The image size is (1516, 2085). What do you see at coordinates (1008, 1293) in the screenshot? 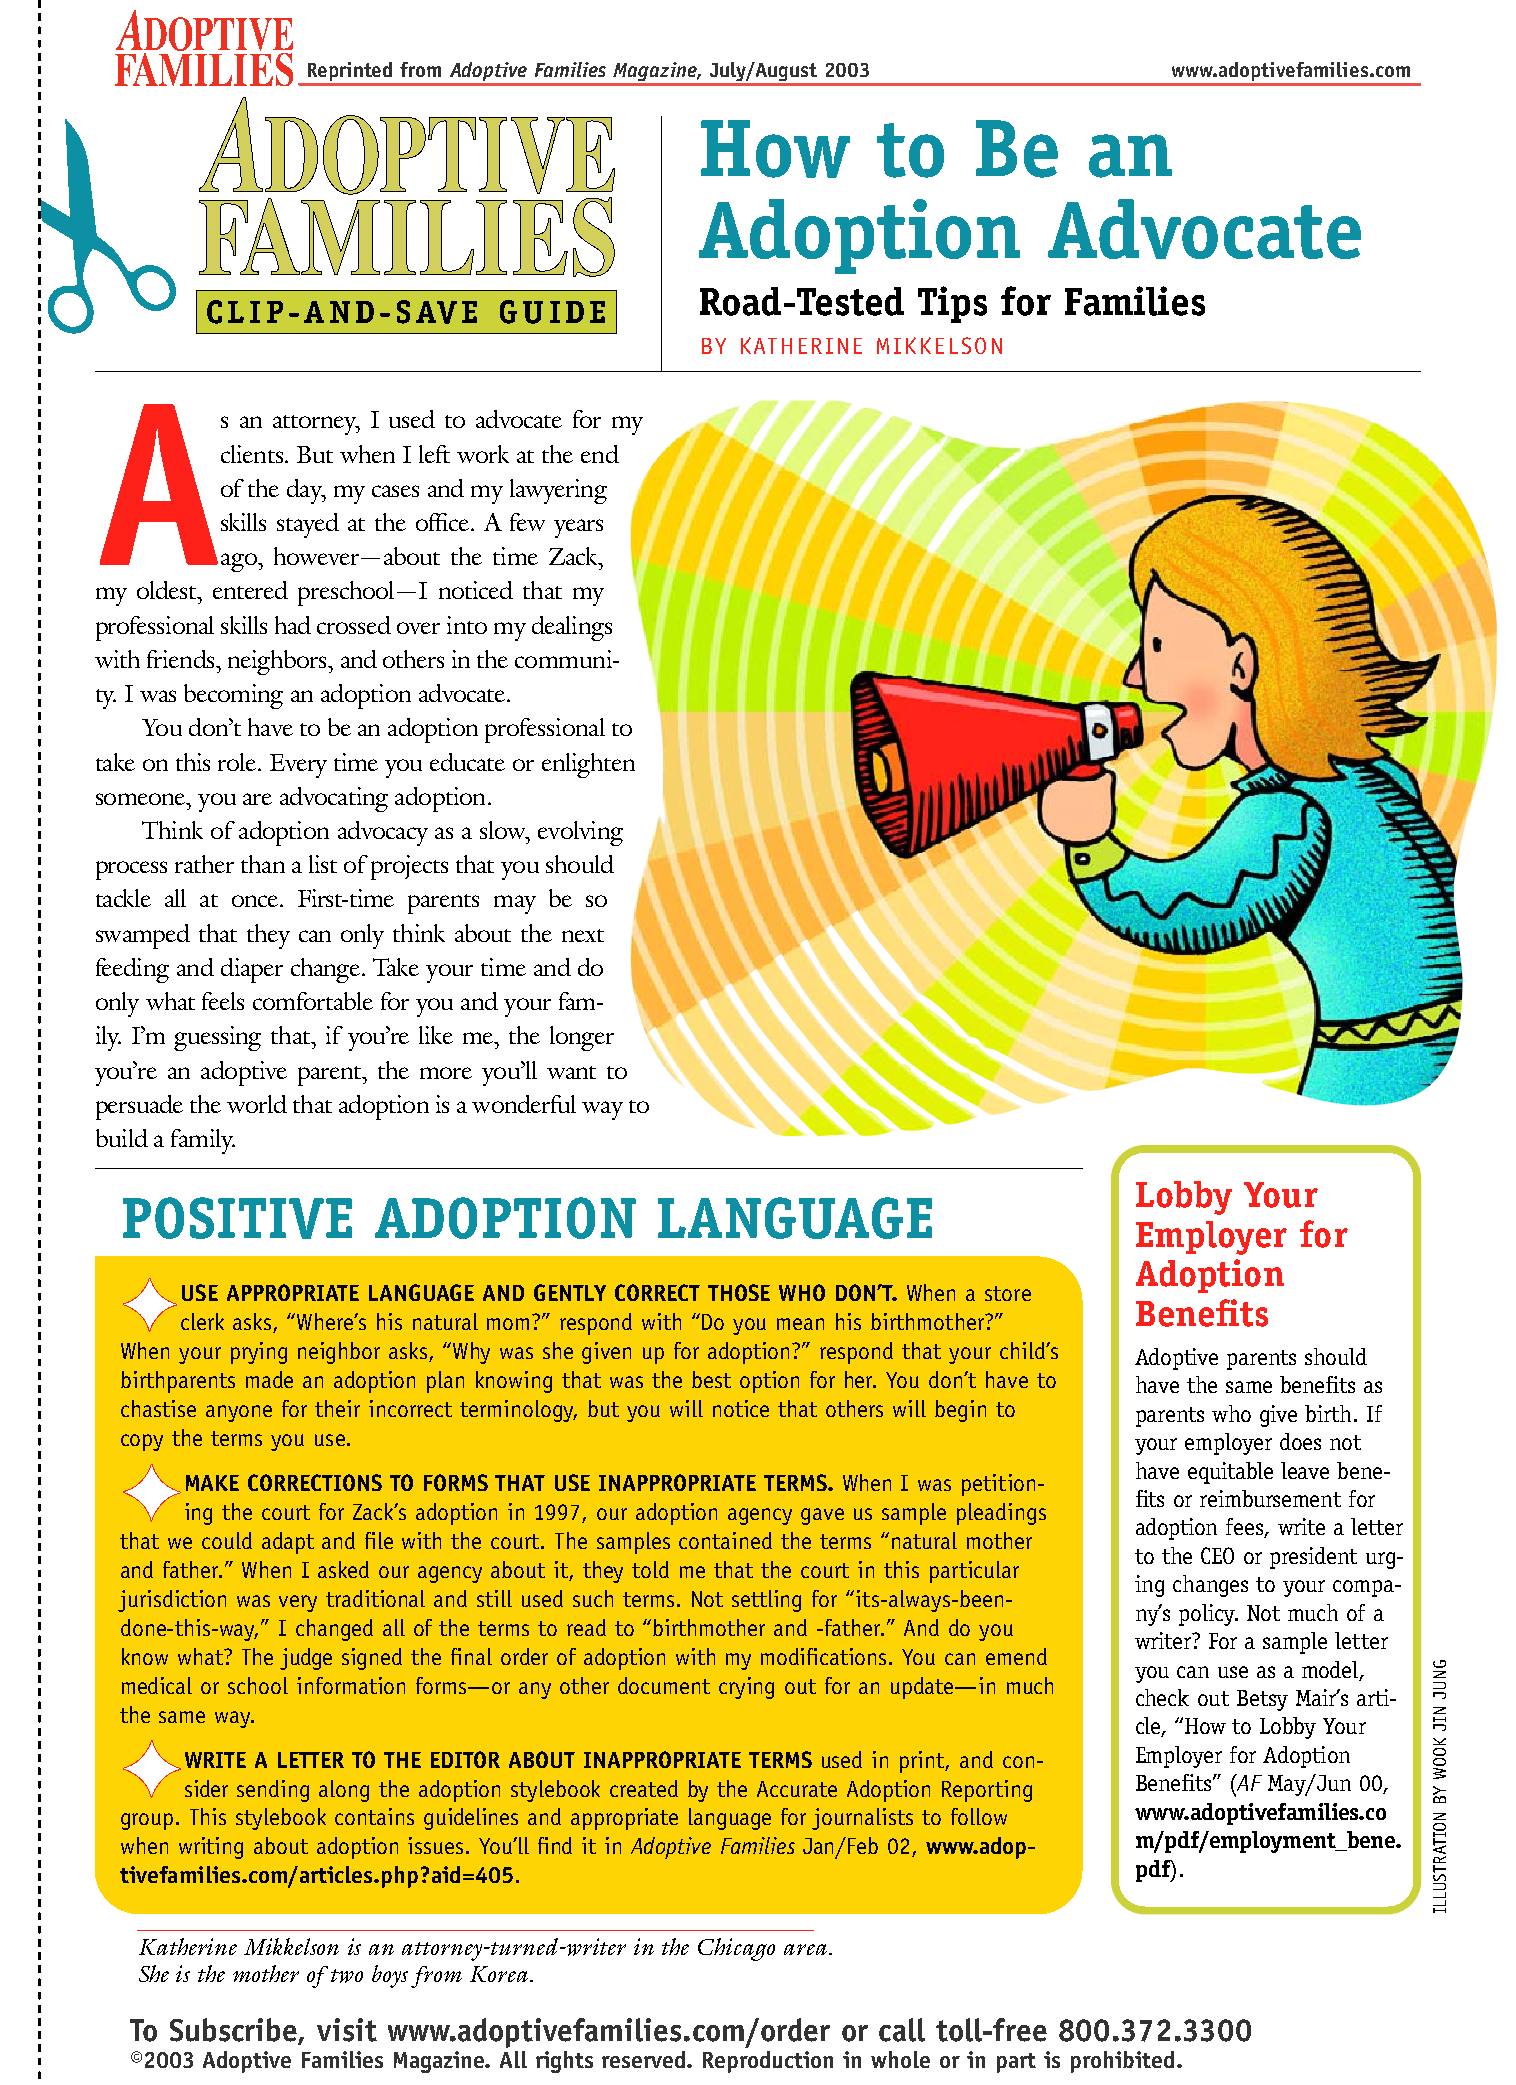
I see `store` at bounding box center [1008, 1293].
